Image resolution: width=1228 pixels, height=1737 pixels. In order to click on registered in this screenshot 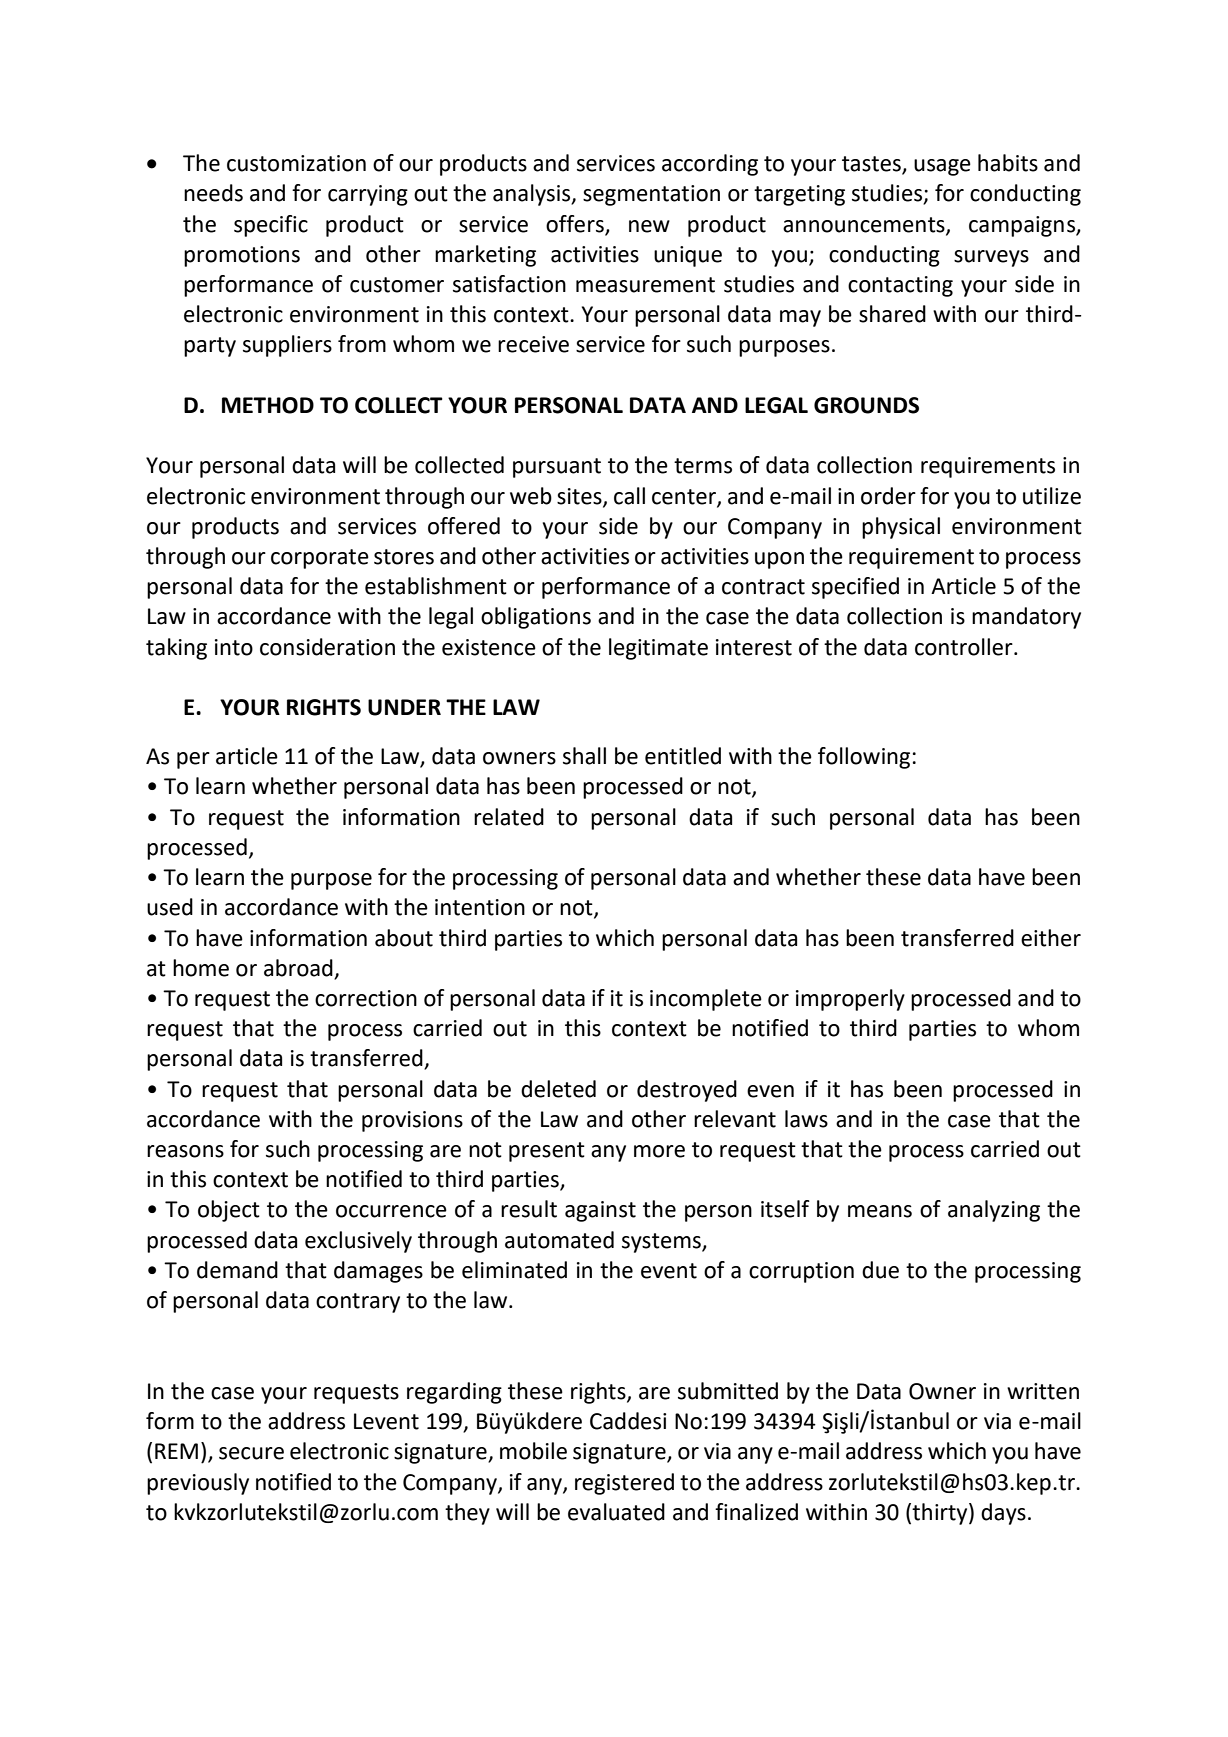, I will do `click(624, 1484)`.
